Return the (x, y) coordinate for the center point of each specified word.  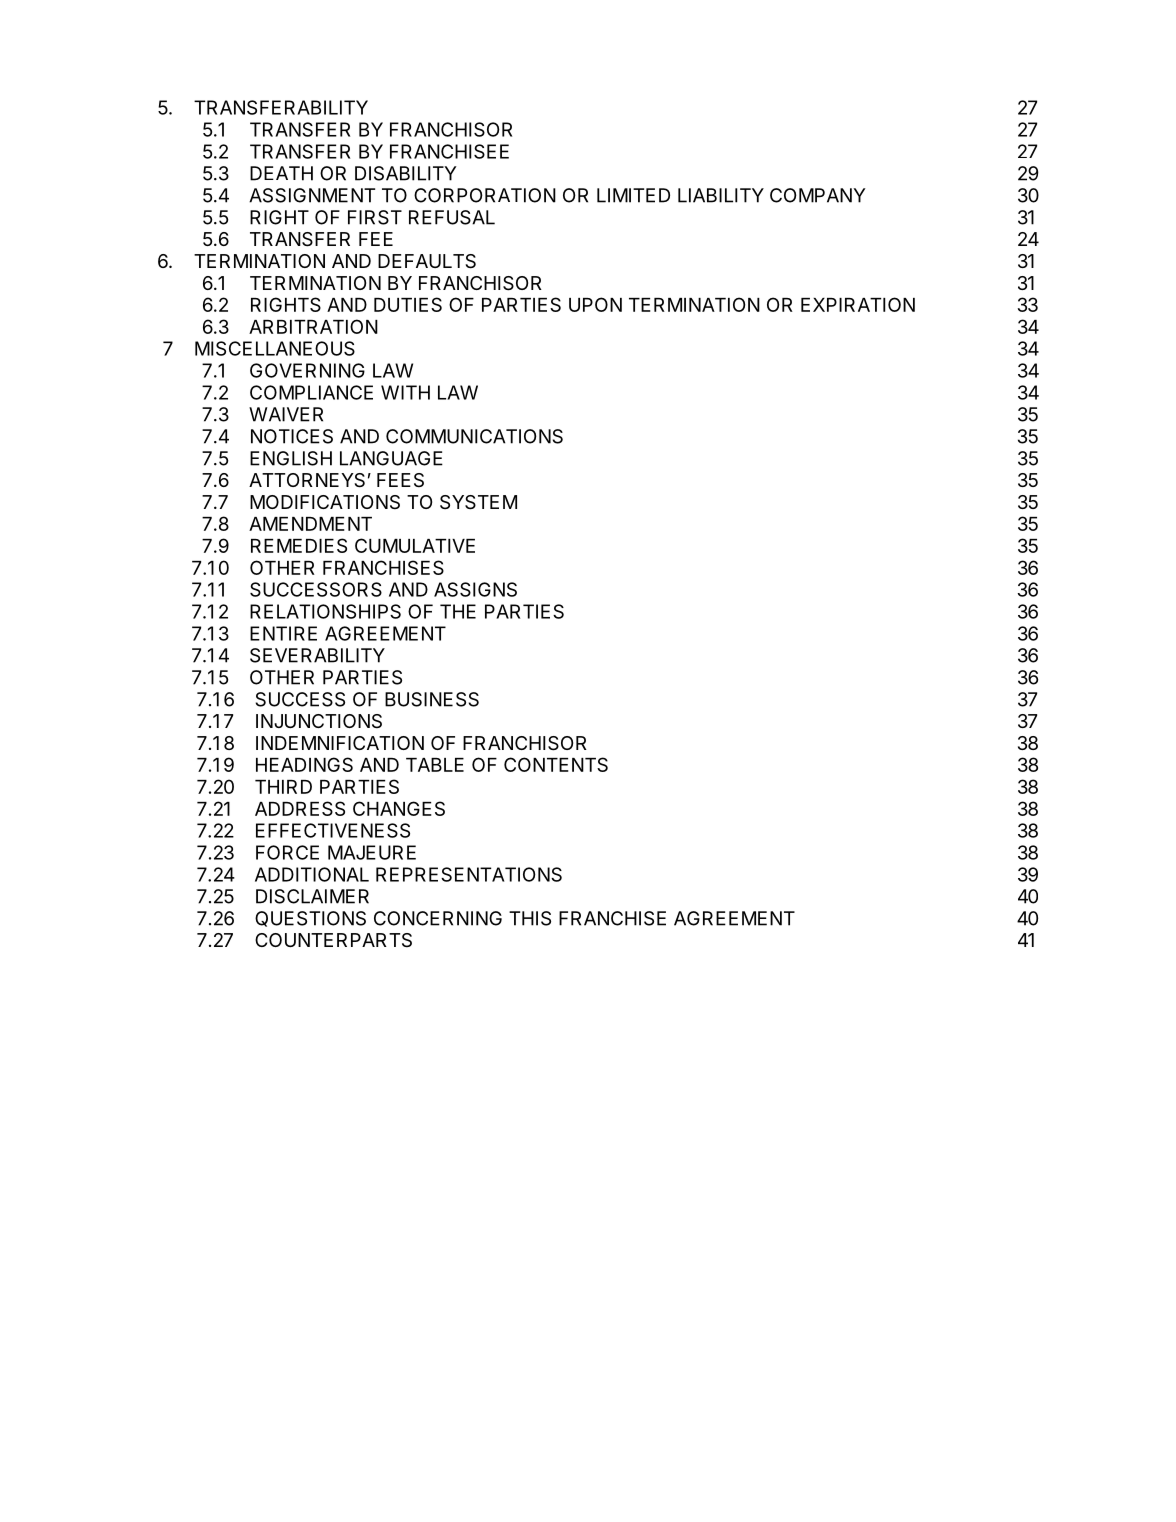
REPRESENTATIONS (469, 874)
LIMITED (633, 195)
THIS (530, 918)
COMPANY (818, 195)
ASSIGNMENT (312, 195)
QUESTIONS (310, 919)
